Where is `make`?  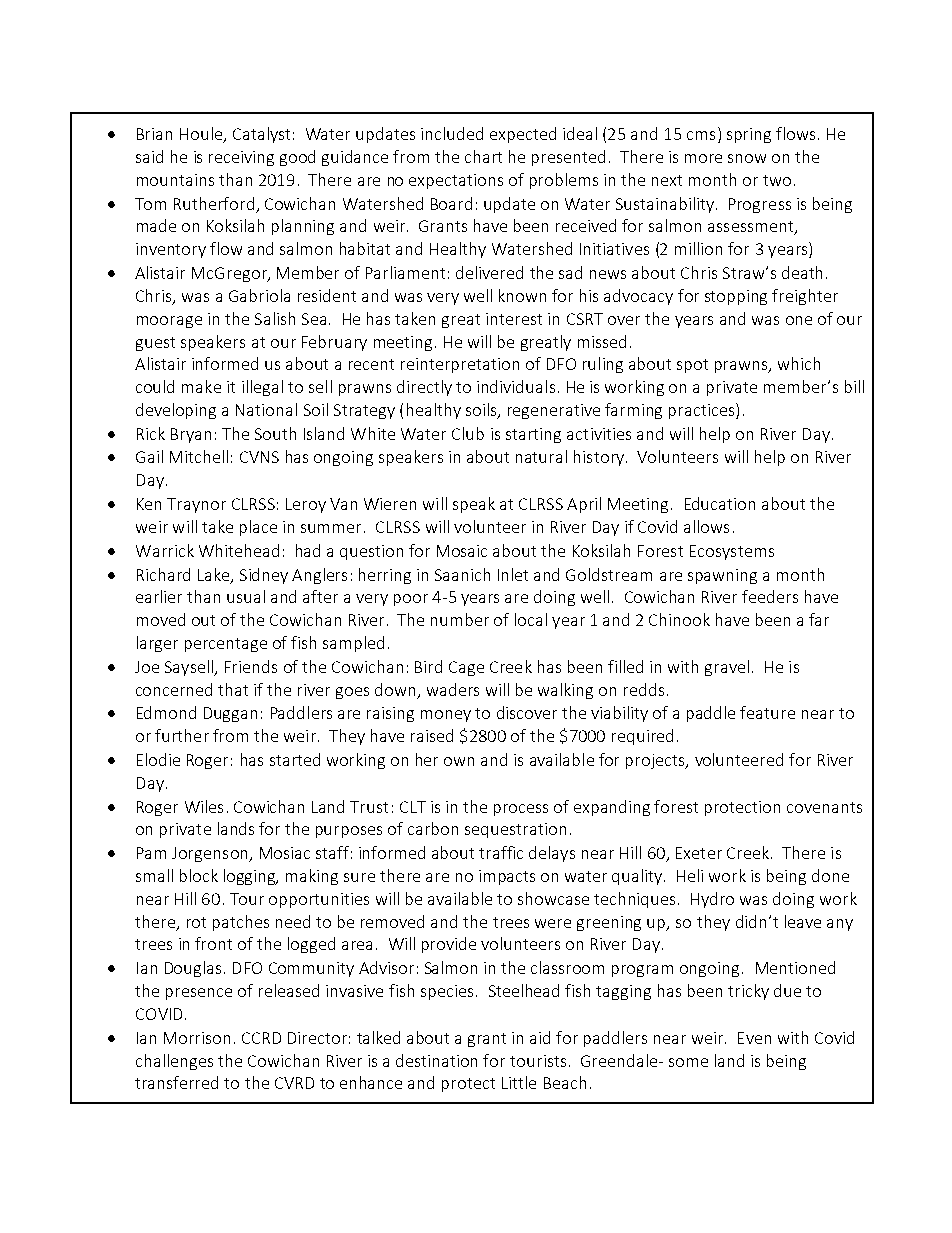
make is located at coordinates (201, 386).
